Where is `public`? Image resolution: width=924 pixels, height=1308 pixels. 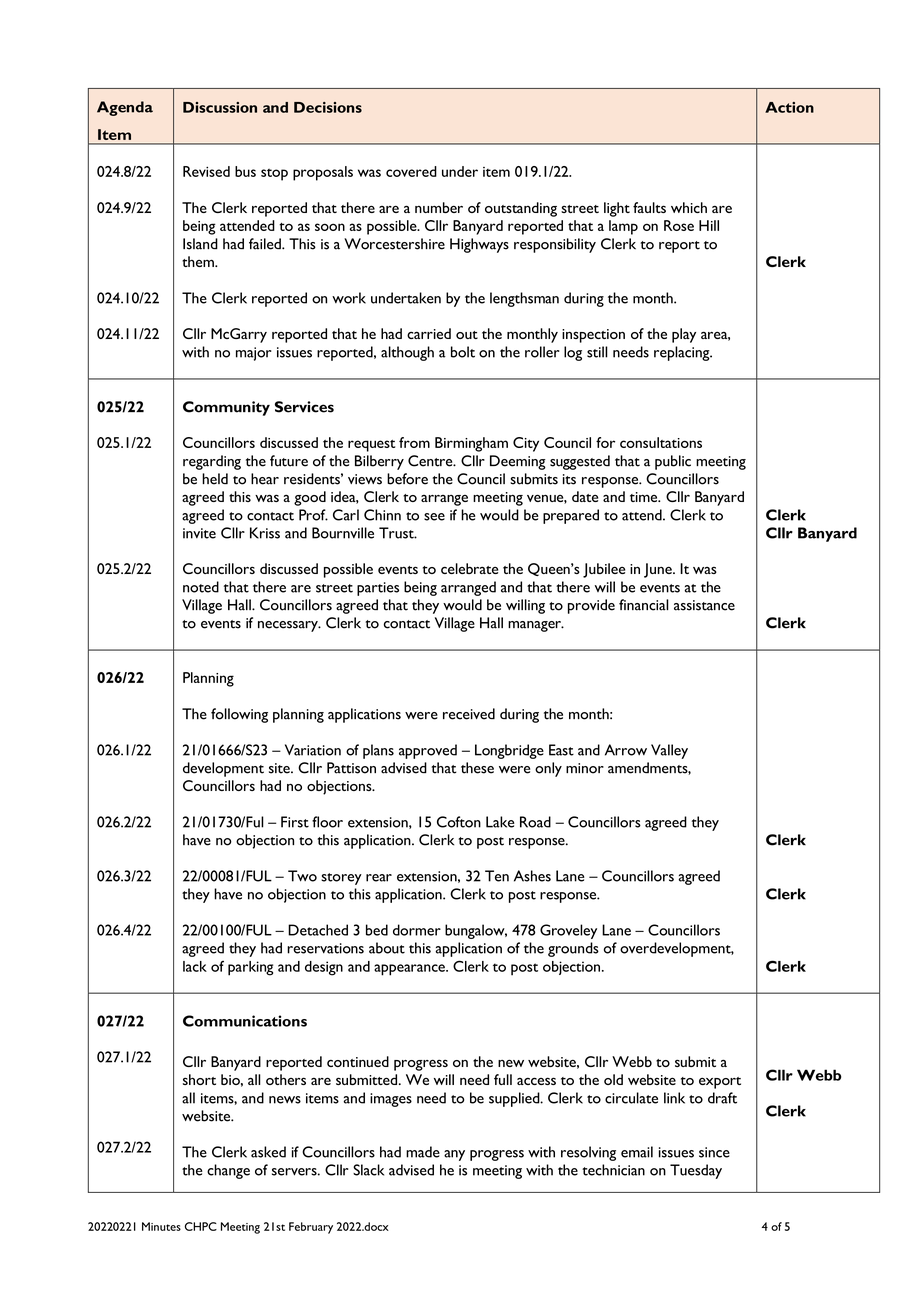 public is located at coordinates (673, 462).
